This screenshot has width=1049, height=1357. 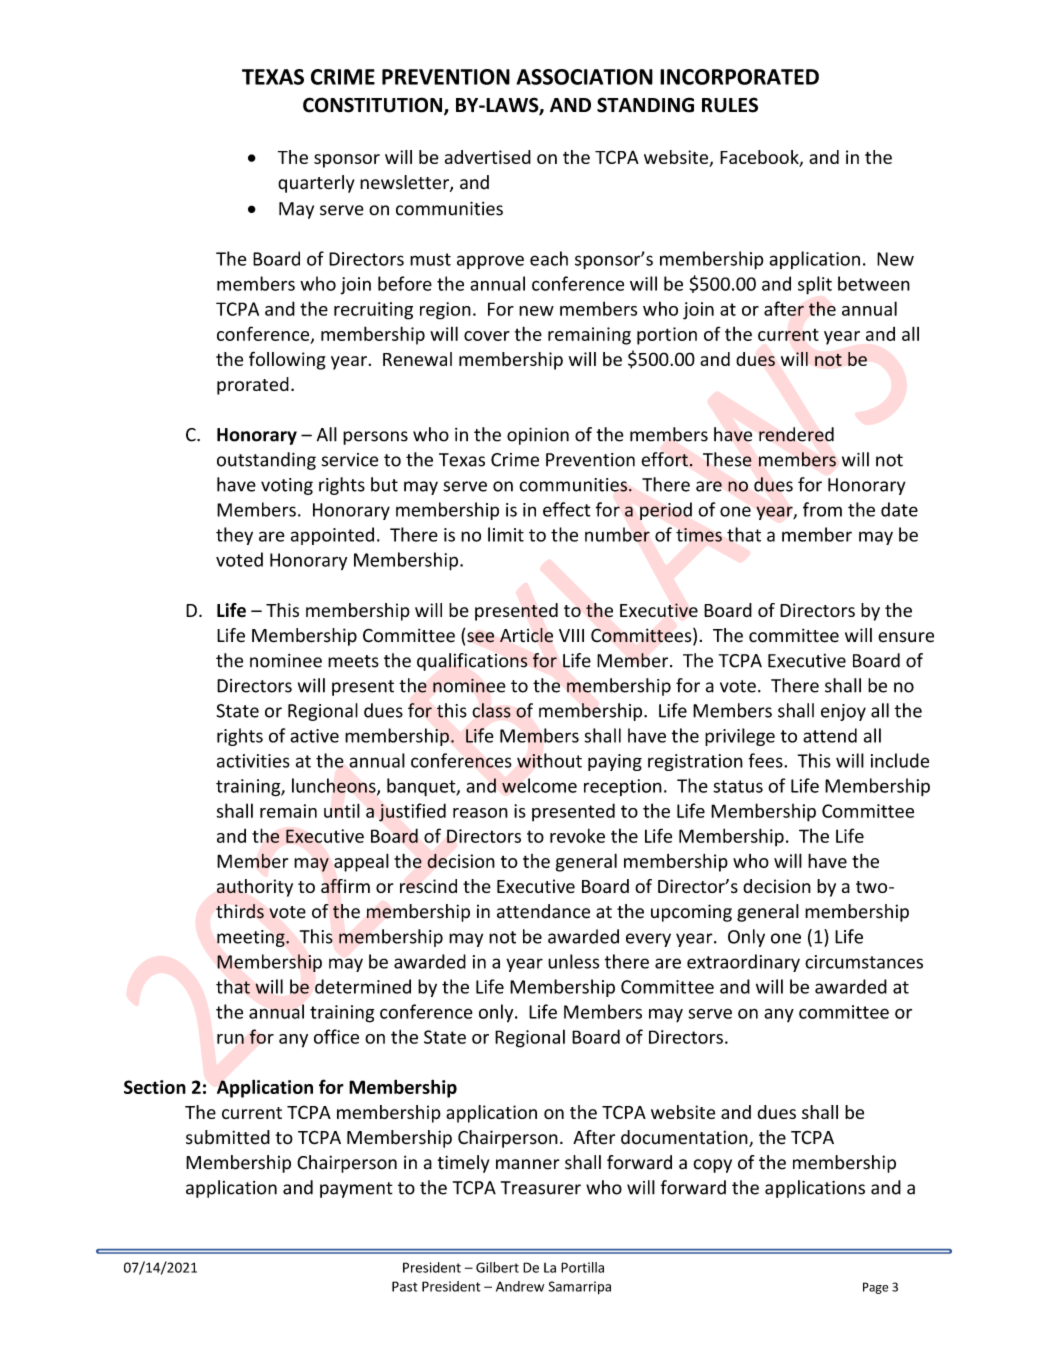 I want to click on circumstances, so click(x=864, y=962).
